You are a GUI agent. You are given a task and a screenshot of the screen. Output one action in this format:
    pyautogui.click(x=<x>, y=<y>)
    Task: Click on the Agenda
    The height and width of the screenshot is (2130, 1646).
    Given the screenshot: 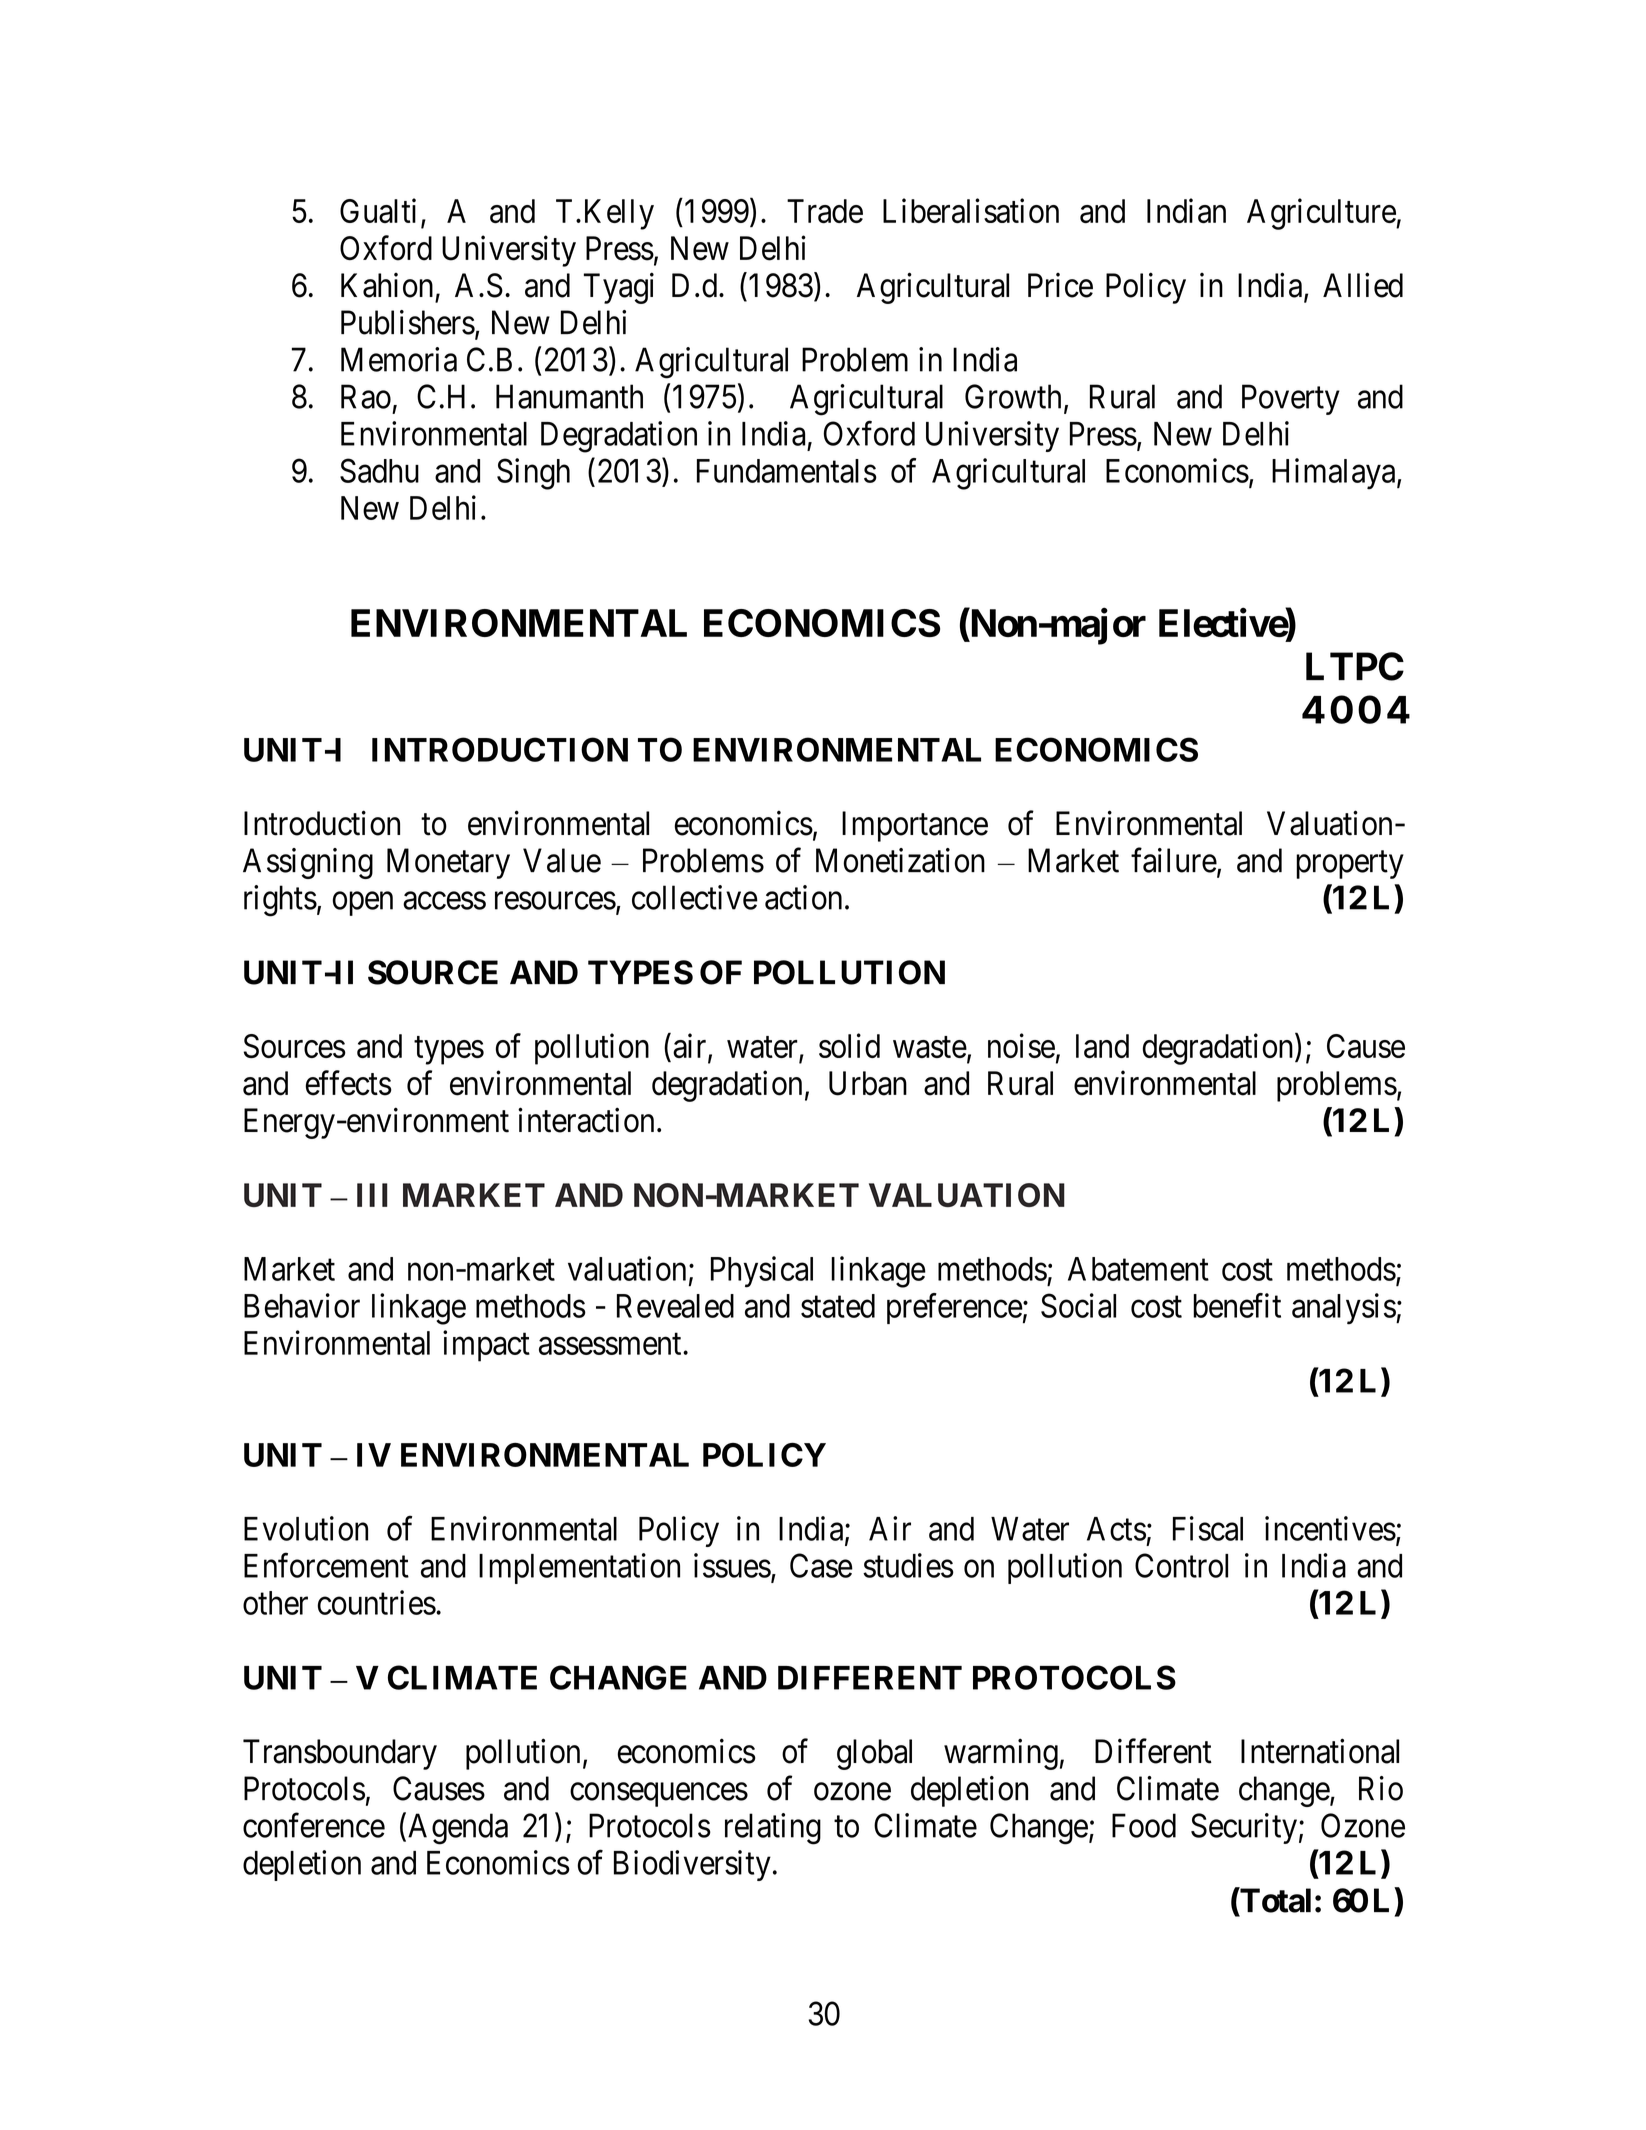 What is the action you would take?
    pyautogui.click(x=458, y=1829)
